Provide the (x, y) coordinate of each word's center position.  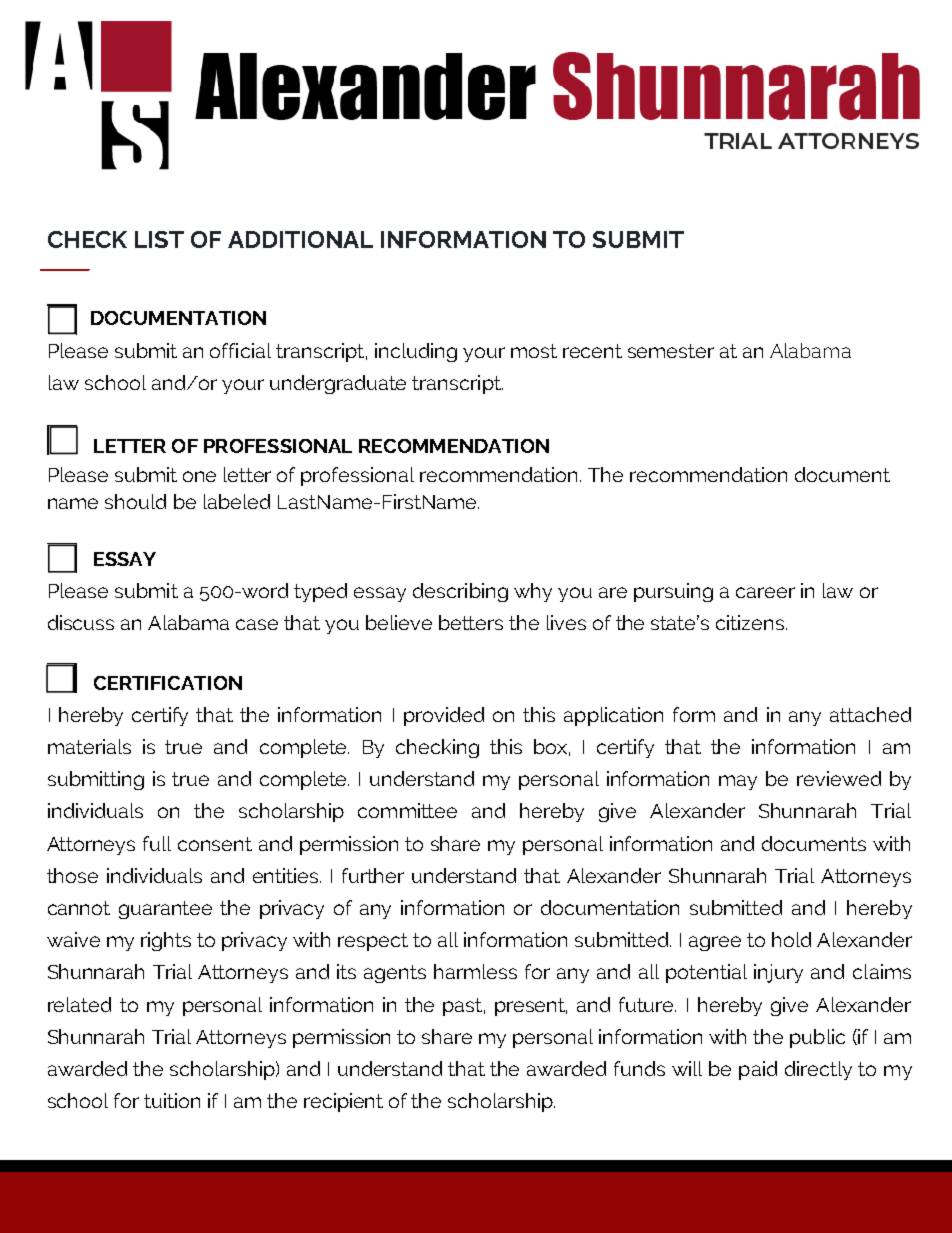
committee (407, 810)
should (135, 501)
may (738, 782)
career (765, 592)
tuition (172, 1100)
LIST (159, 239)
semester (671, 351)
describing (460, 592)
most (534, 351)
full (157, 843)
